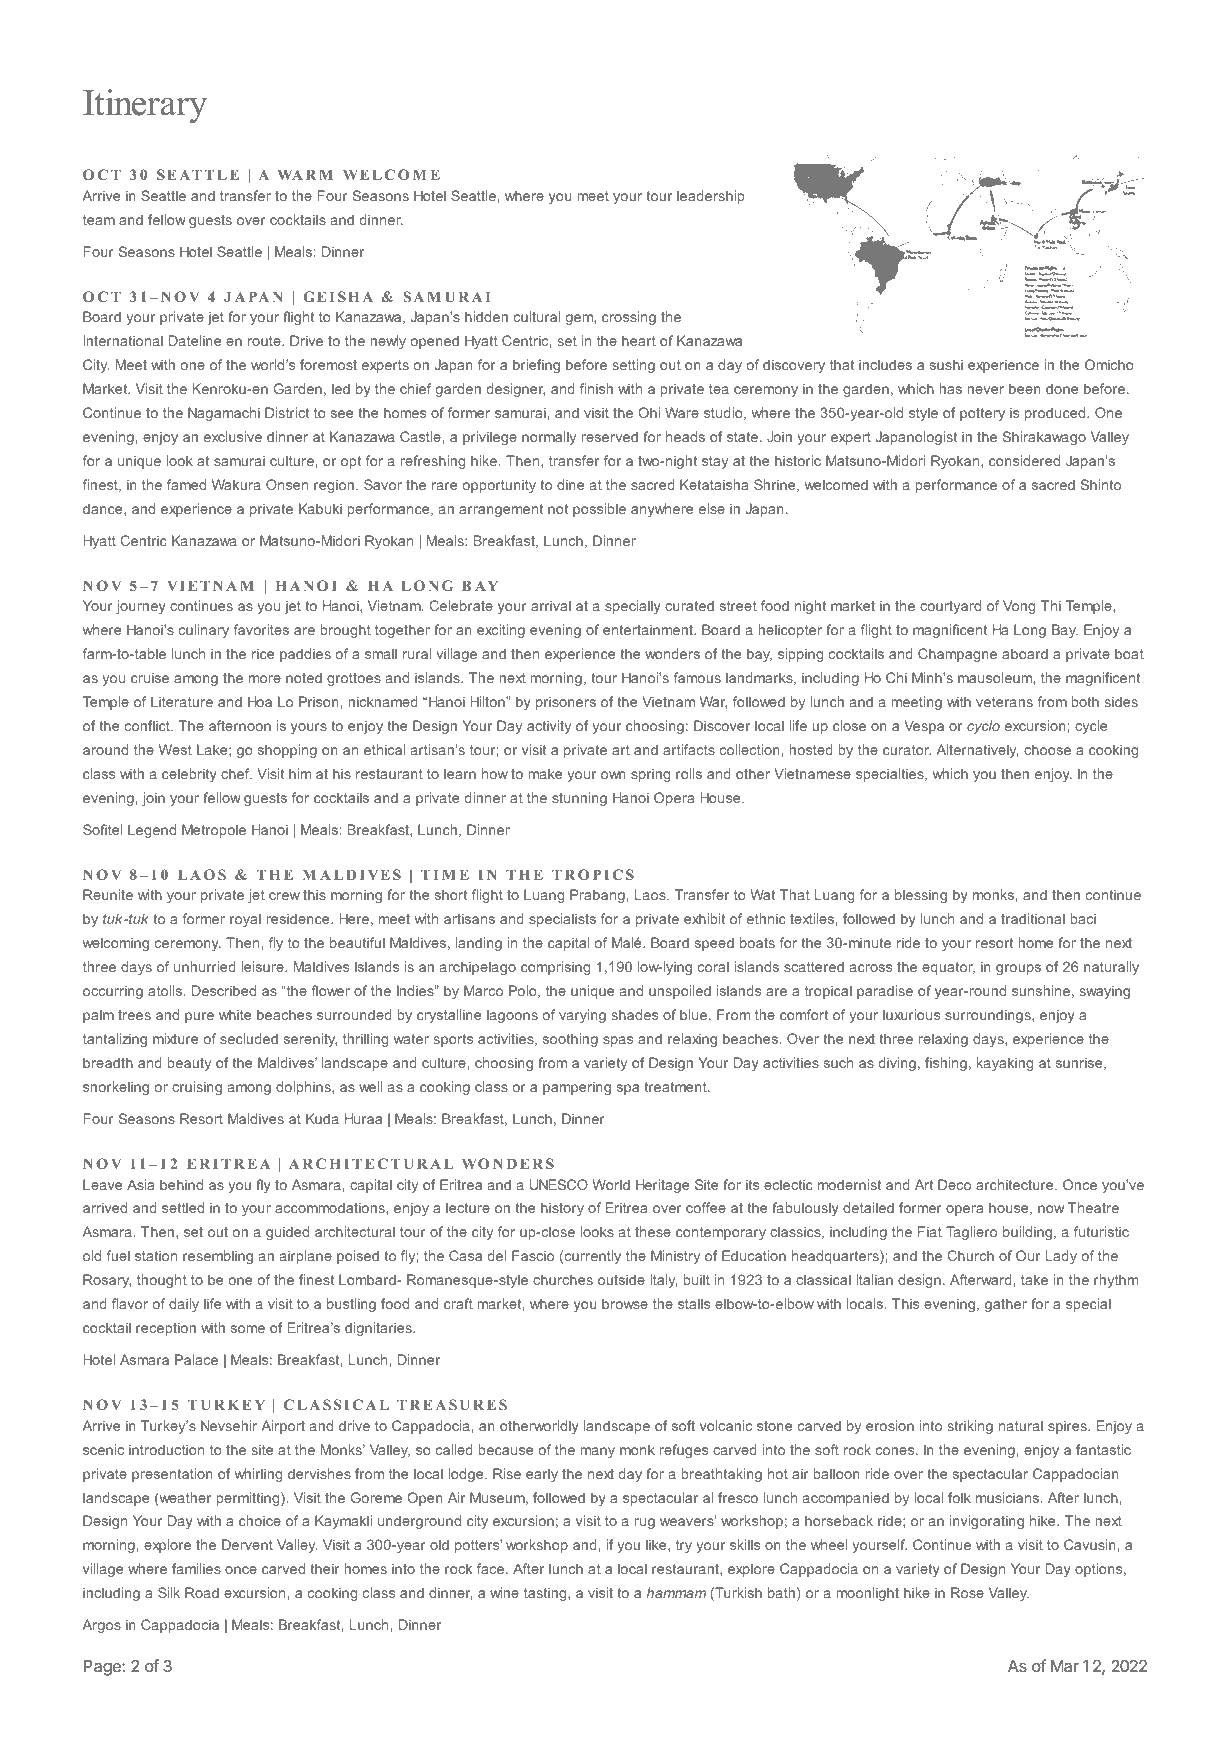 The width and height of the screenshot is (1230, 1740). What do you see at coordinates (145, 106) in the screenshot?
I see `Itinerary` at bounding box center [145, 106].
